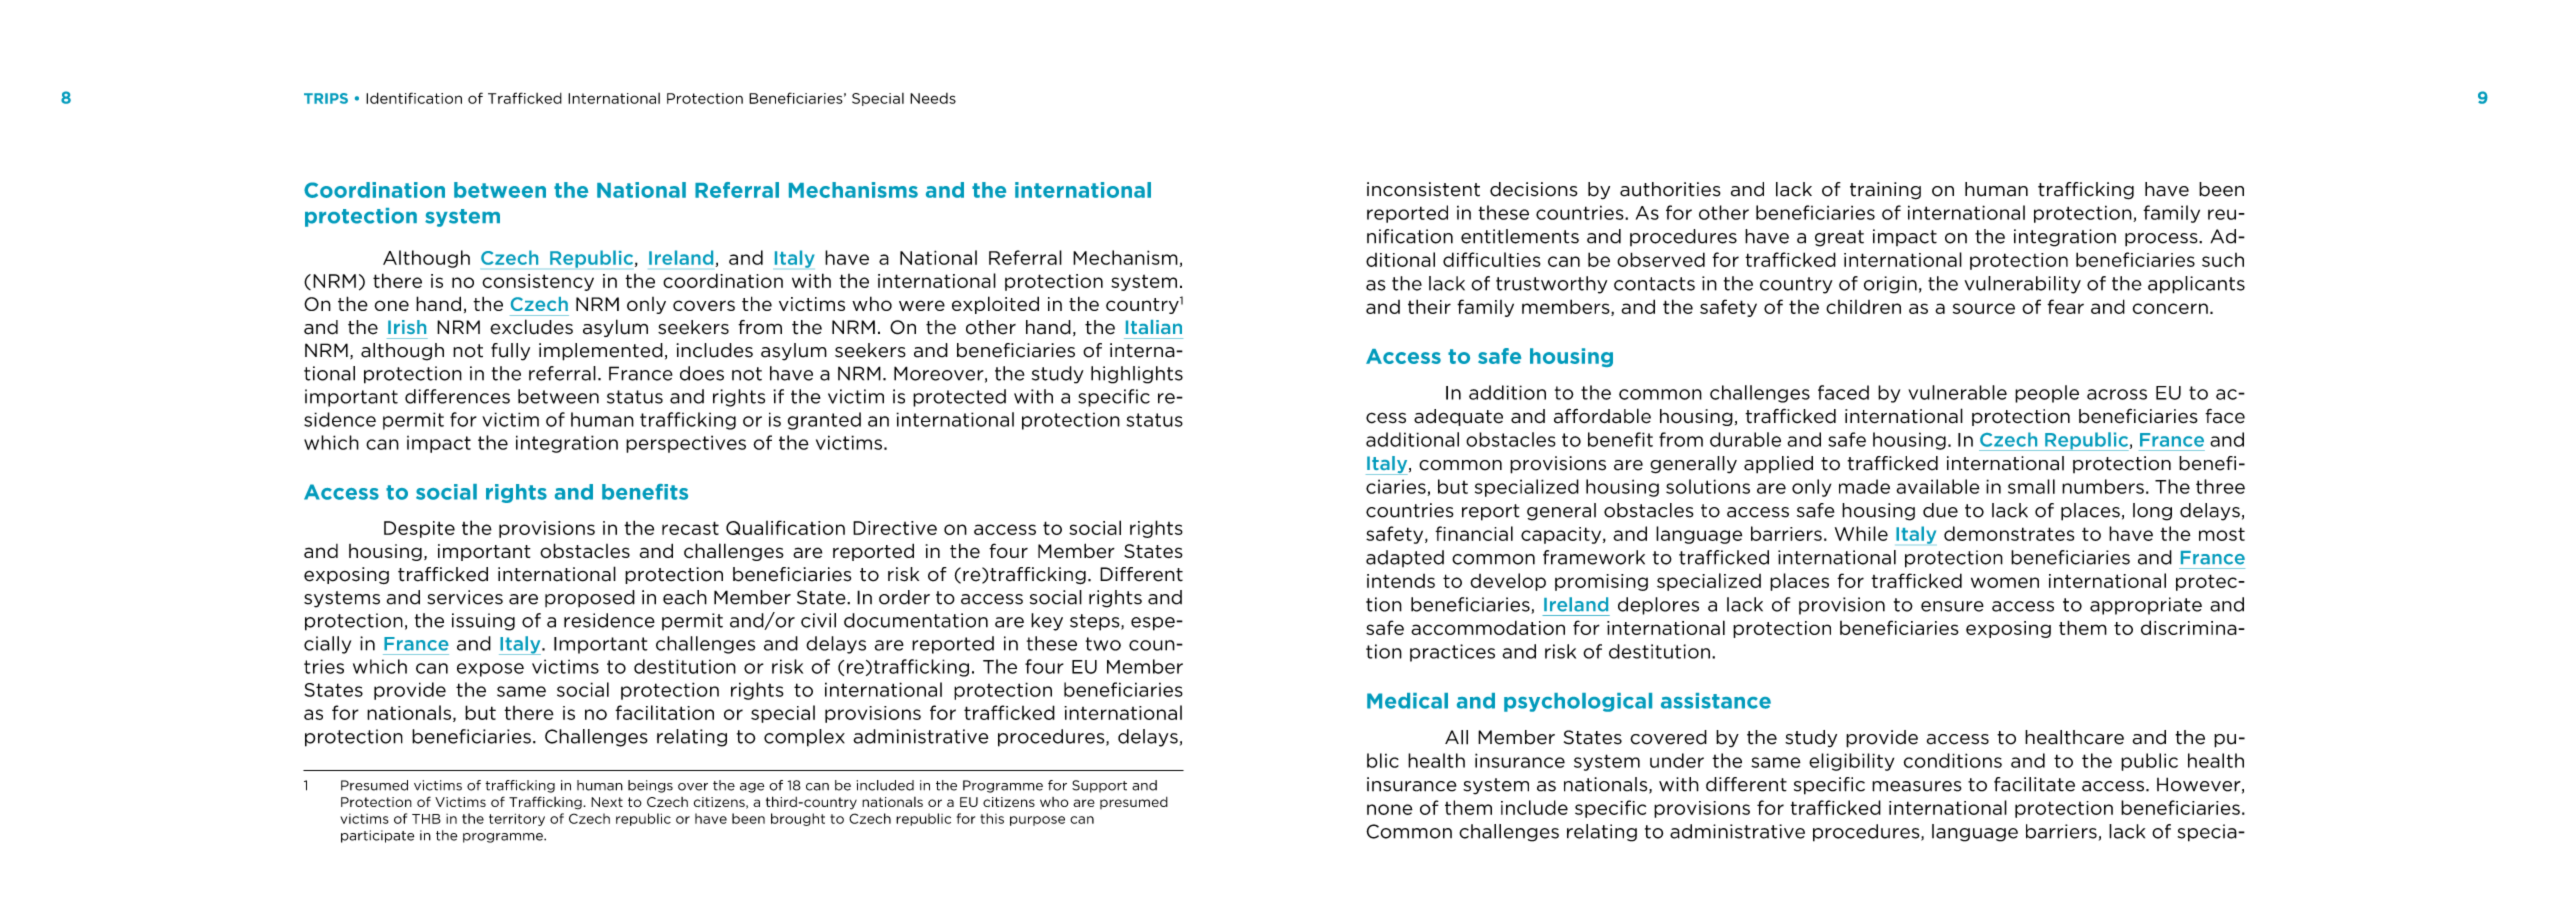 This document has height=901, width=2549. Describe the element at coordinates (326, 98) in the document. I see `TRIPS` at that location.
